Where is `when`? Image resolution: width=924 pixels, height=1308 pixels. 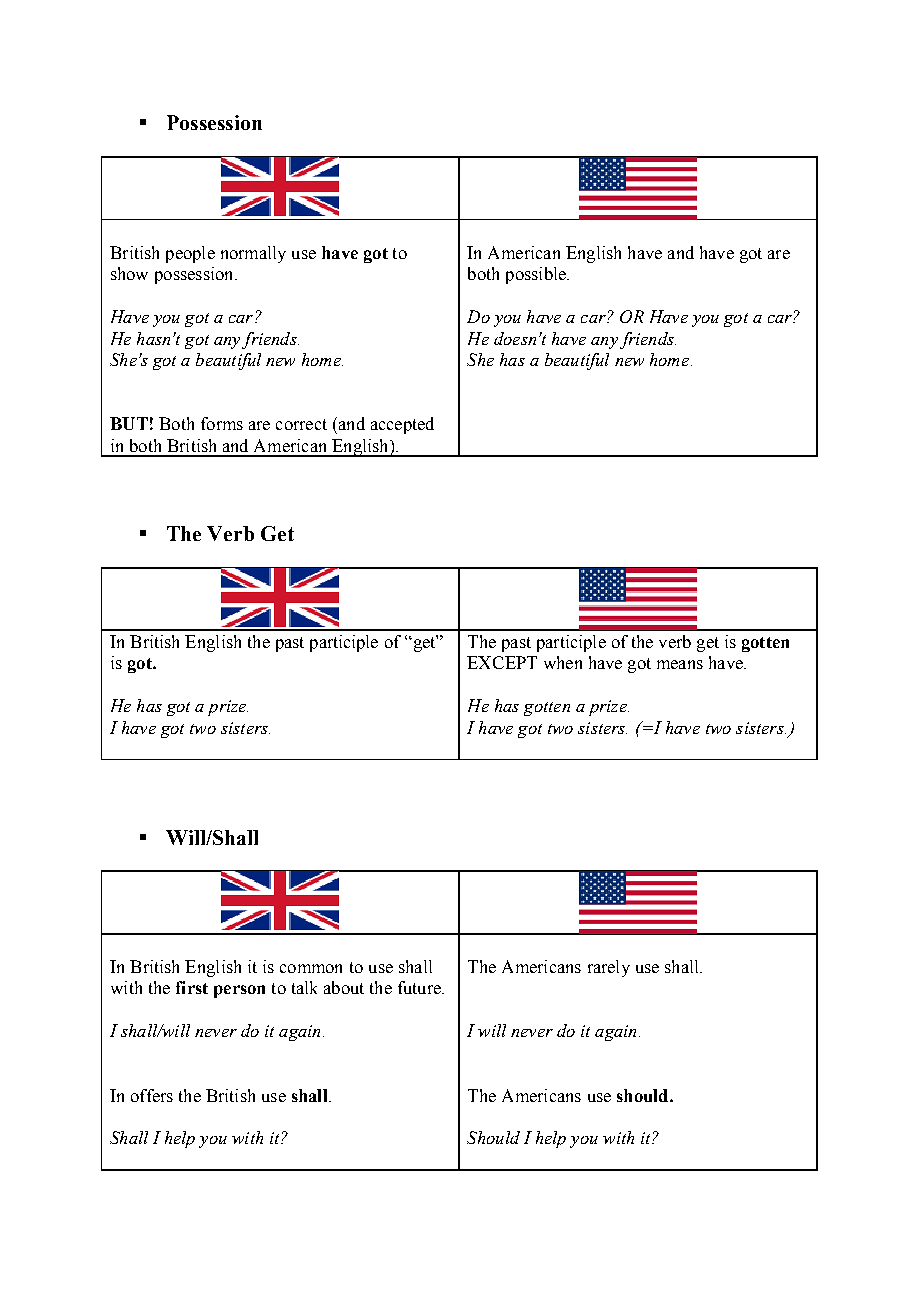 when is located at coordinates (563, 662).
